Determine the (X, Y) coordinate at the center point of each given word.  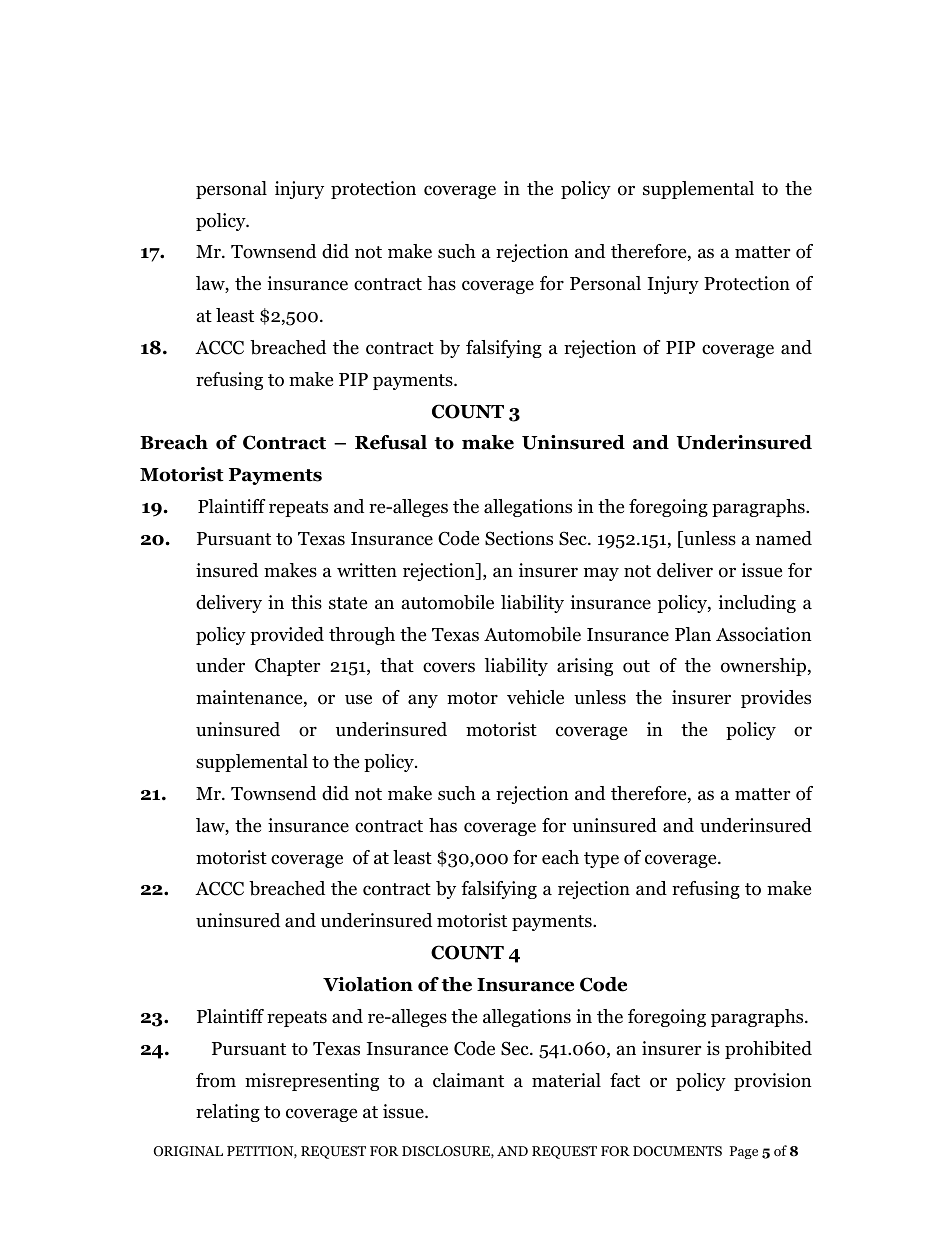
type (601, 860)
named (784, 538)
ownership (765, 667)
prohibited (768, 1050)
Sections (519, 538)
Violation (368, 984)
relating (228, 1113)
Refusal (391, 442)
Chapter (287, 667)
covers (449, 667)
